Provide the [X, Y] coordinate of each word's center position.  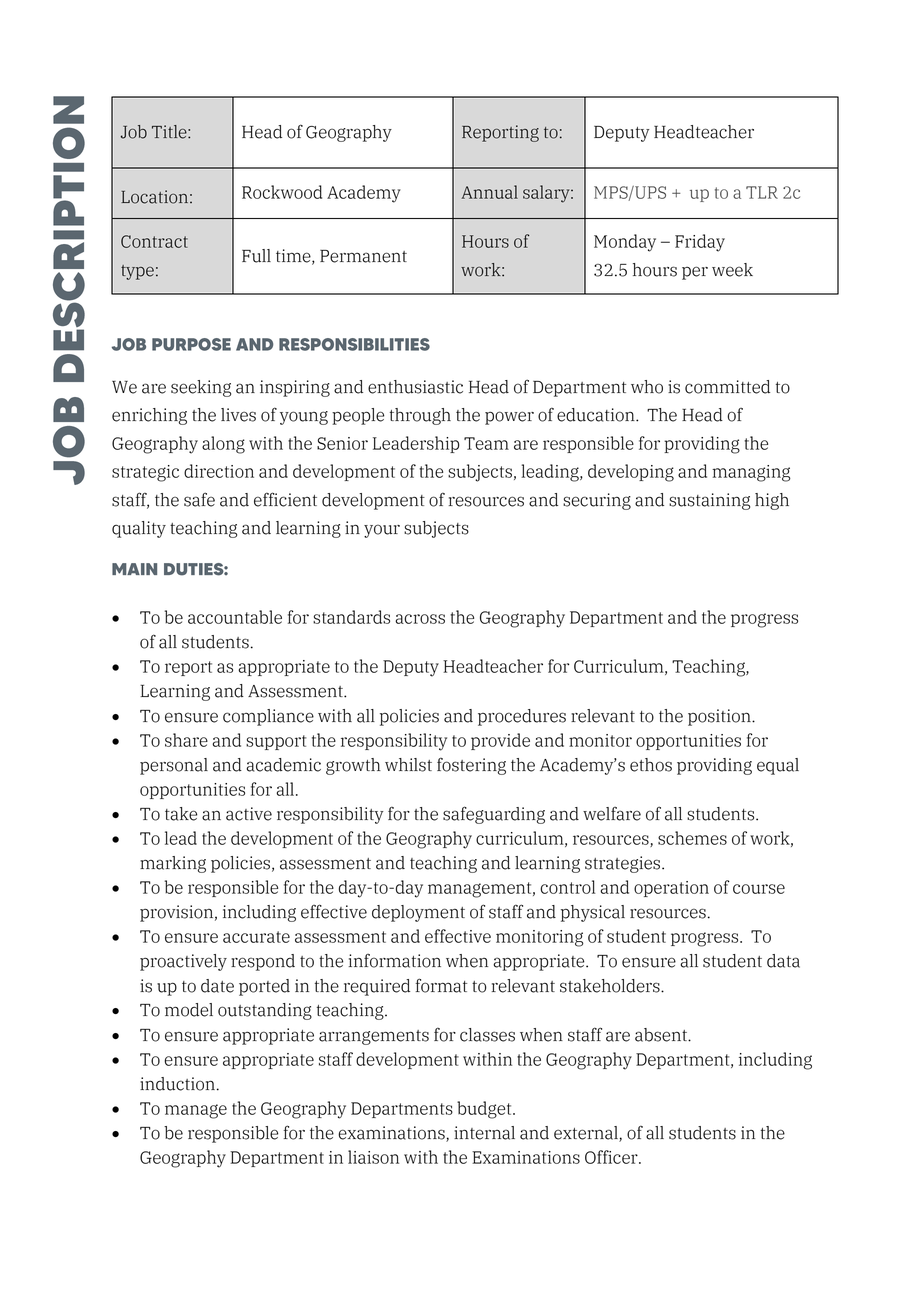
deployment [418, 913]
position [720, 717]
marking [173, 864]
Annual [489, 192]
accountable [235, 617]
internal [484, 1133]
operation [671, 889]
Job [134, 132]
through [420, 416]
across [420, 619]
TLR [762, 192]
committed [727, 387]
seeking [201, 388]
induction [177, 1084]
